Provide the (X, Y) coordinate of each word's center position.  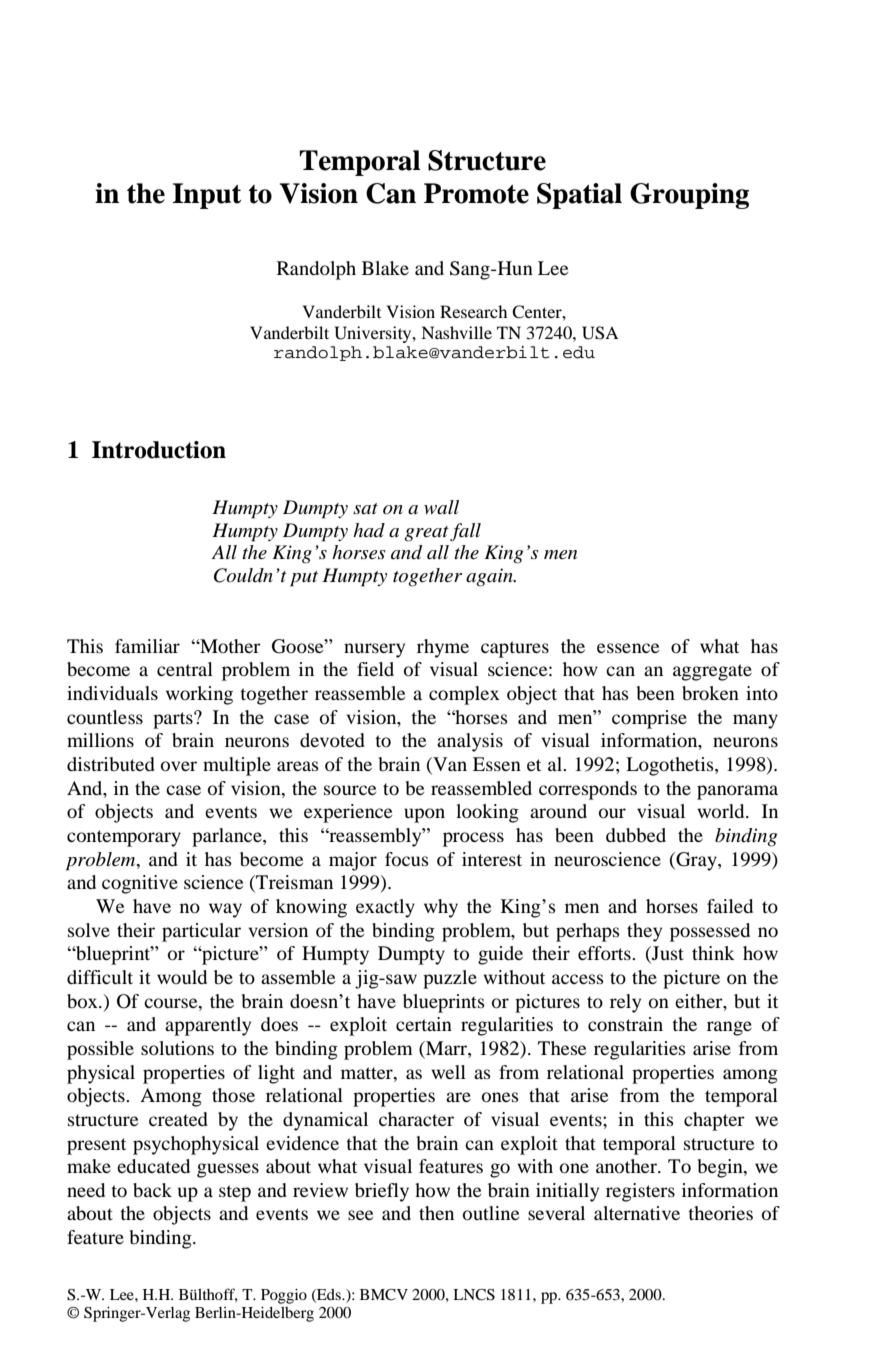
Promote (476, 193)
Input (206, 196)
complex (464, 695)
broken (710, 693)
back (152, 1190)
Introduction (159, 450)
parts (174, 720)
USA (600, 333)
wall (441, 507)
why (441, 908)
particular (201, 932)
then (436, 1213)
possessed (710, 932)
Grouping (689, 196)
